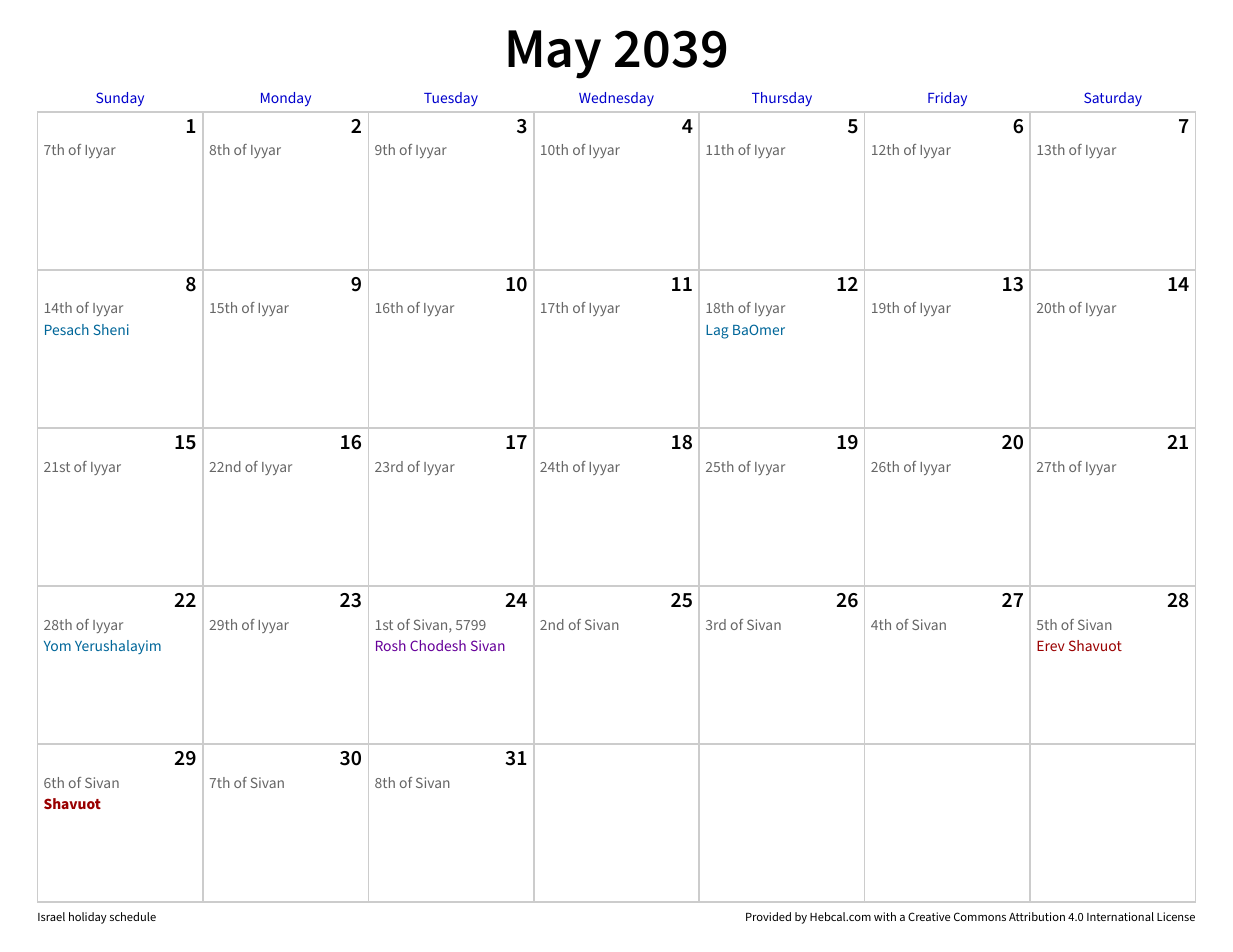  Describe the element at coordinates (118, 647) in the page. I see `Yerushalayim` at that location.
